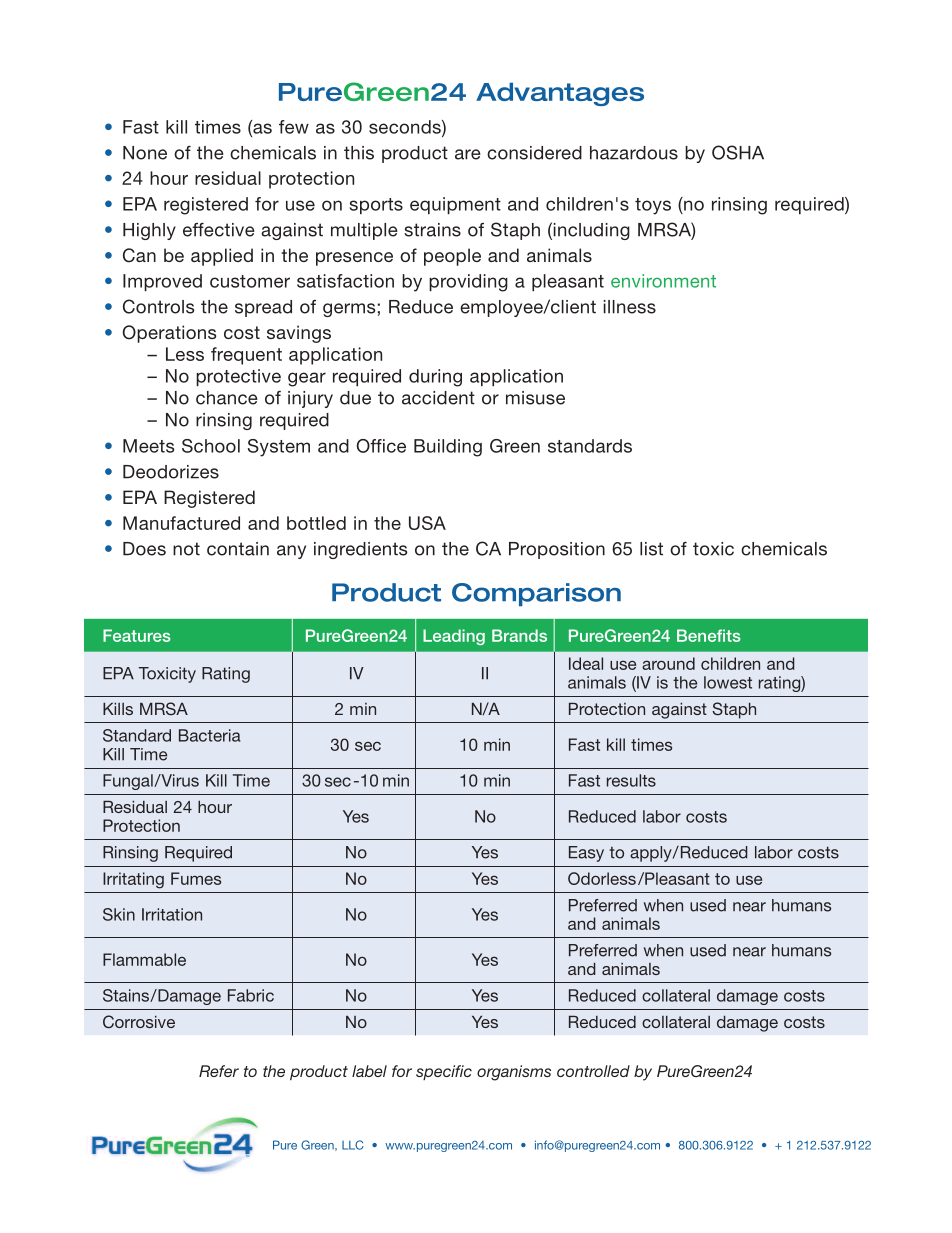  Describe the element at coordinates (145, 153) in the screenshot. I see `None` at that location.
